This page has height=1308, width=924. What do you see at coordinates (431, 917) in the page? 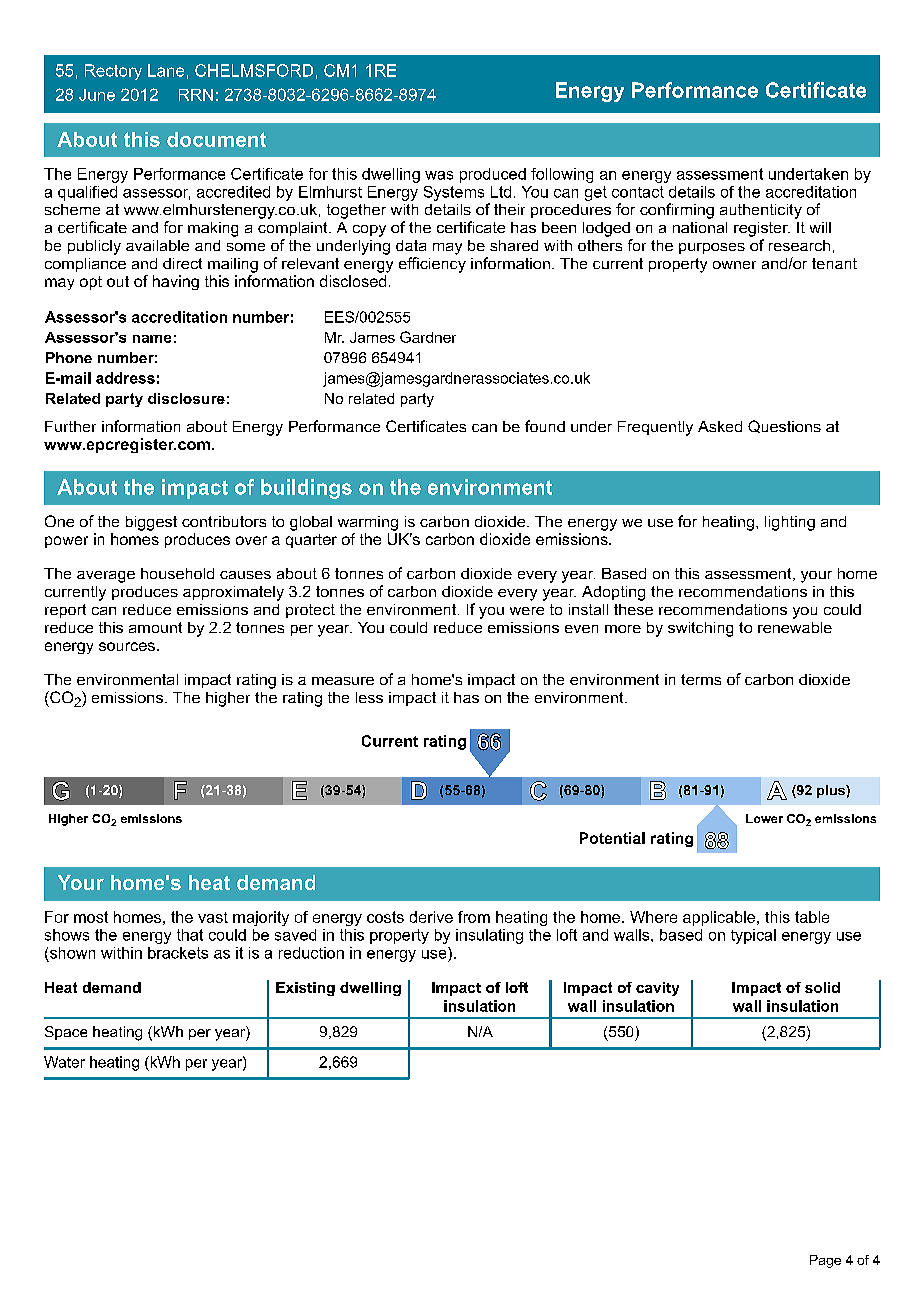
I see `derive` at bounding box center [431, 917].
